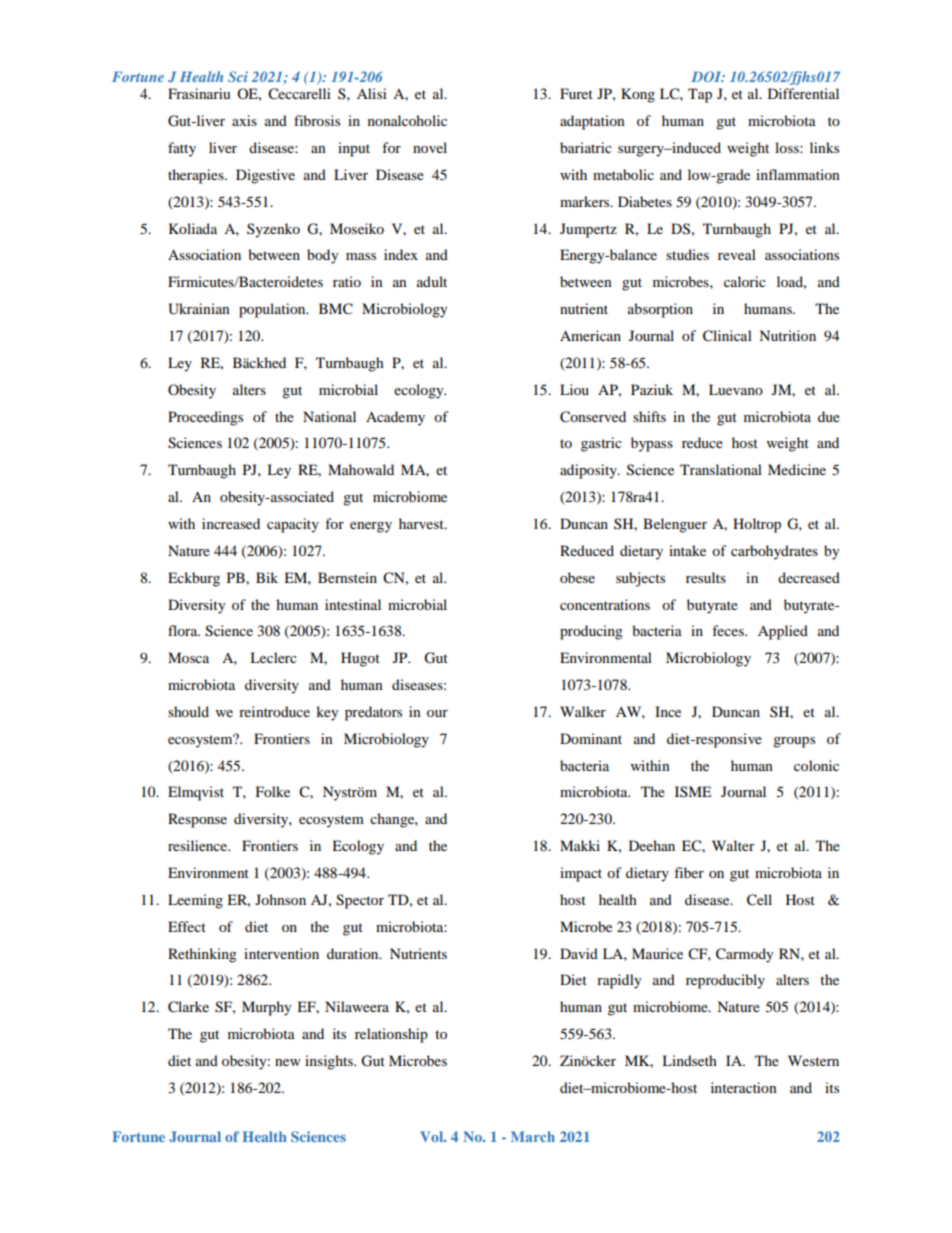 The image size is (952, 1233). What do you see at coordinates (700, 95) in the screenshot?
I see `Tap` at bounding box center [700, 95].
